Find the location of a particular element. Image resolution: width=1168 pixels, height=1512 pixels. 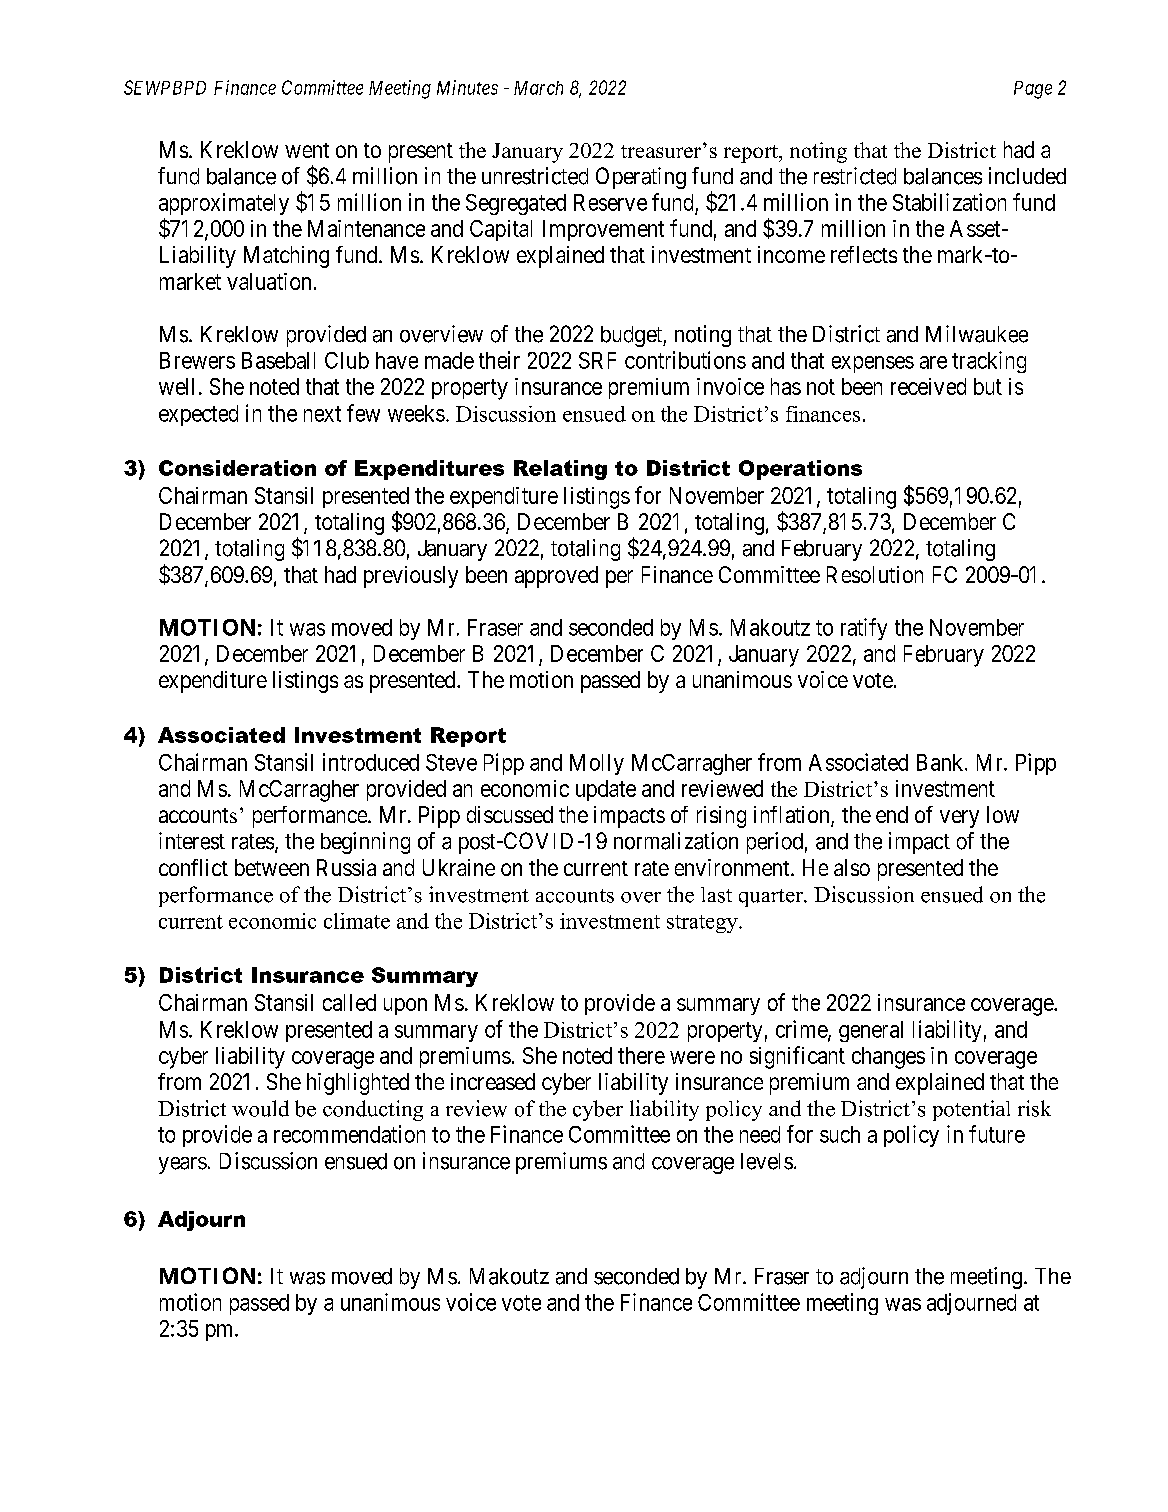

approved is located at coordinates (556, 577).
